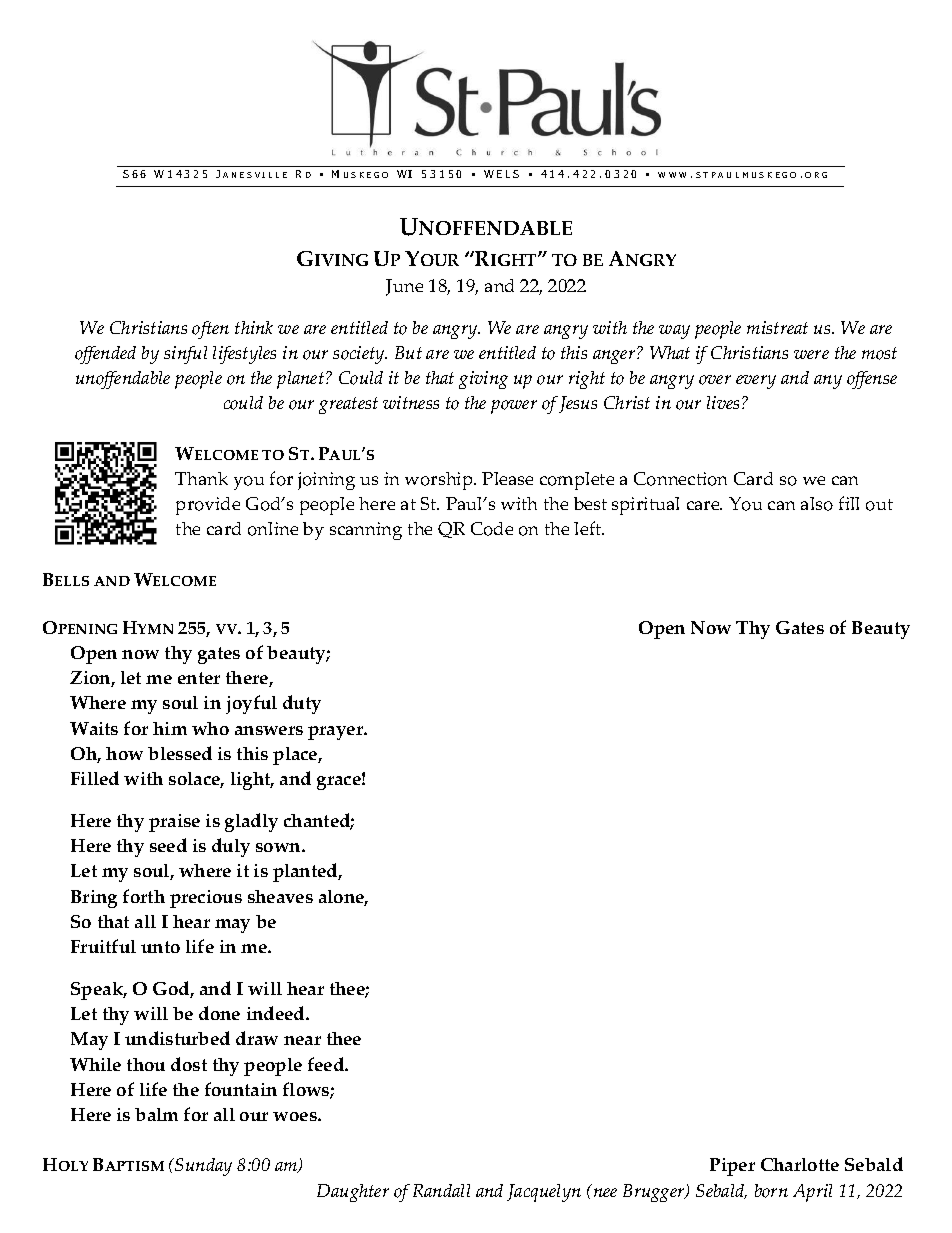 The width and height of the screenshot is (952, 1233). Describe the element at coordinates (210, 330) in the screenshot. I see `often` at that location.
